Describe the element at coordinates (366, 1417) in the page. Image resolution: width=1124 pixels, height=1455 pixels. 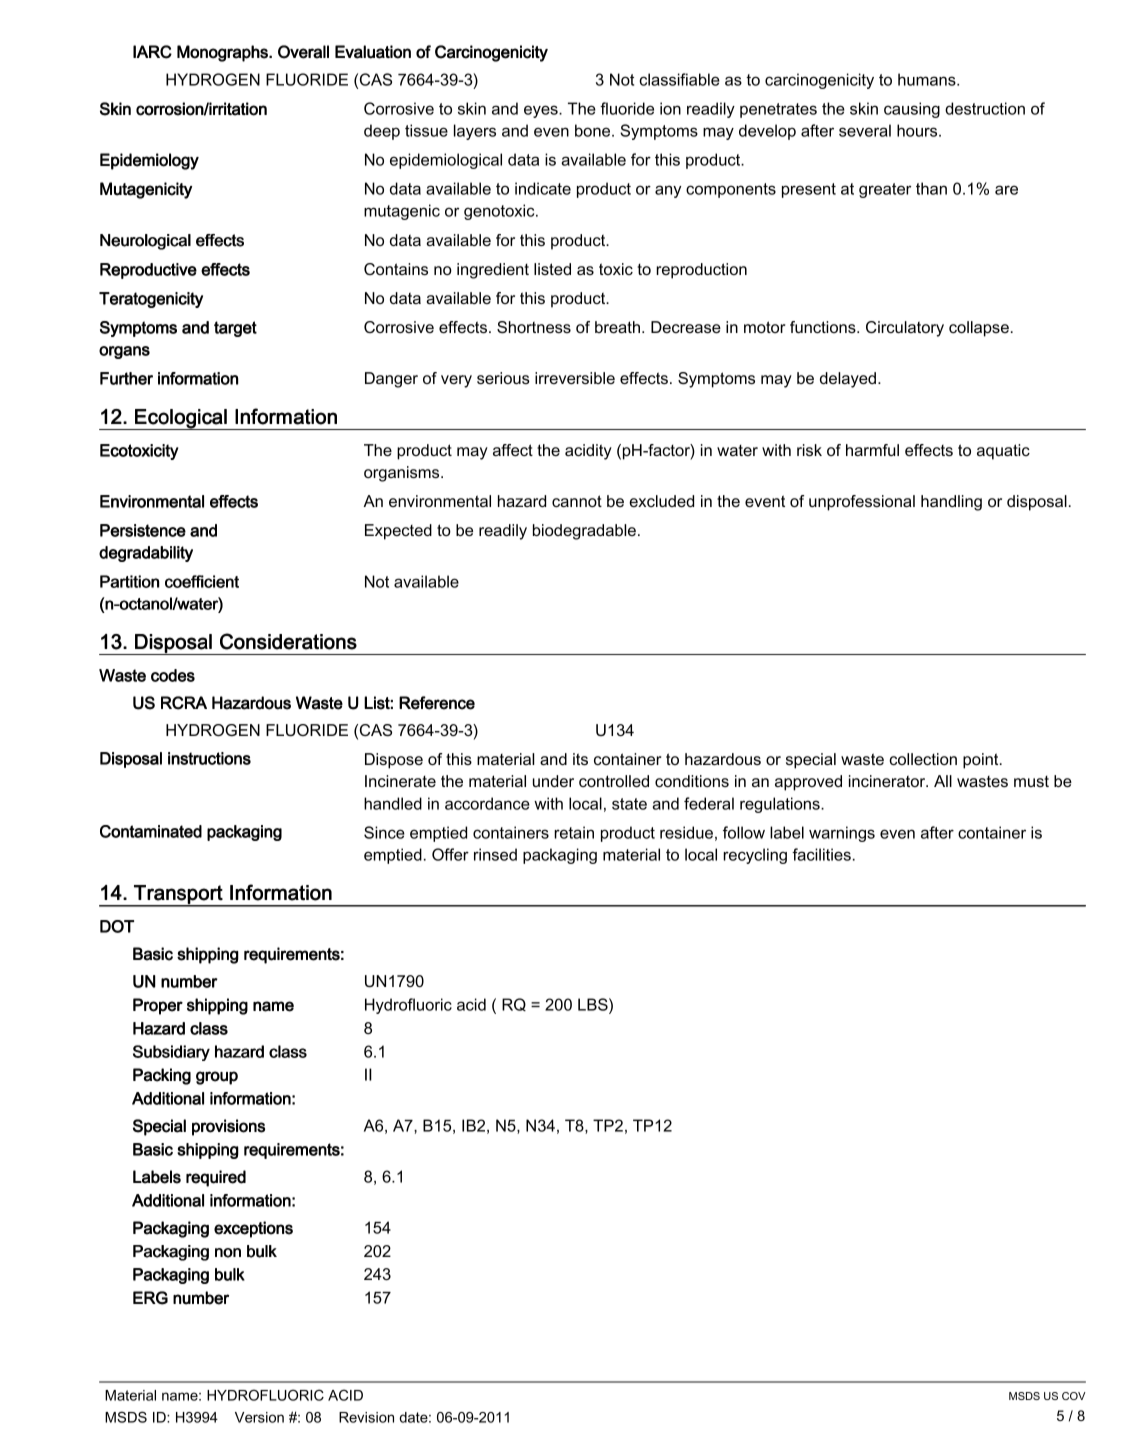
I see `Revision` at that location.
